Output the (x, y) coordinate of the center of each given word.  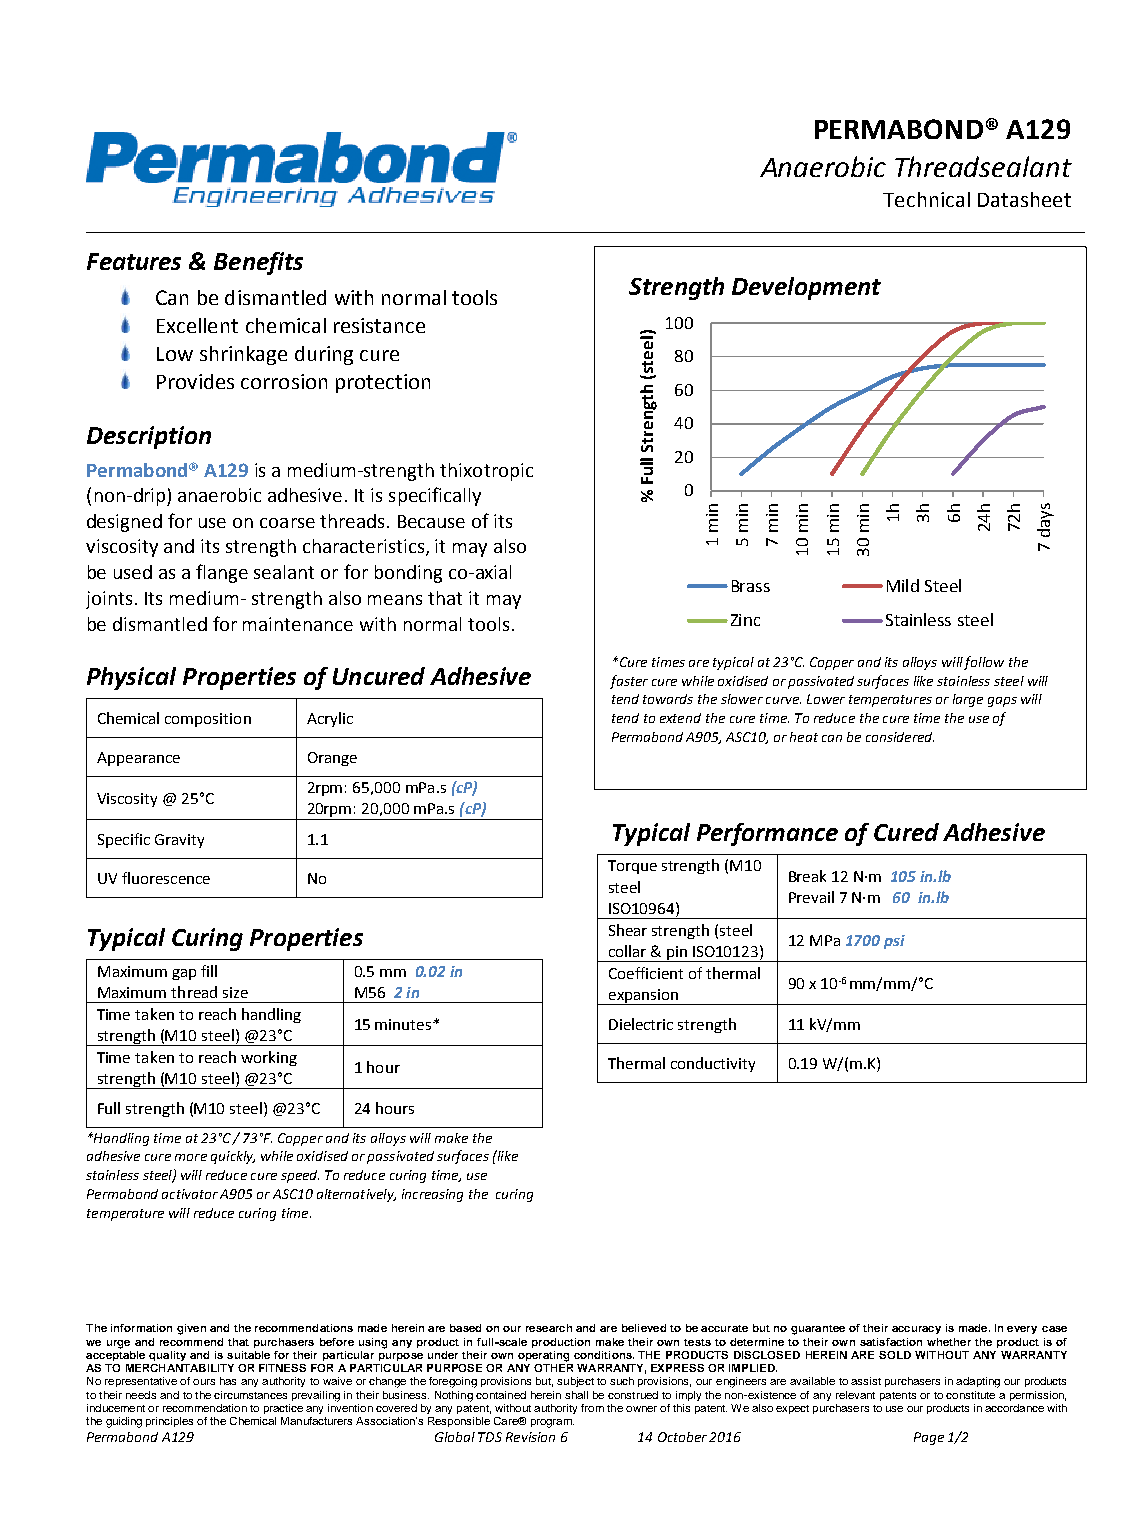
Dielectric (641, 1024)
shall (576, 1395)
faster (629, 682)
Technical (926, 199)
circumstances (250, 1395)
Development (806, 288)
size (235, 992)
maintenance (298, 624)
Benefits (258, 263)
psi (894, 942)
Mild (903, 585)
